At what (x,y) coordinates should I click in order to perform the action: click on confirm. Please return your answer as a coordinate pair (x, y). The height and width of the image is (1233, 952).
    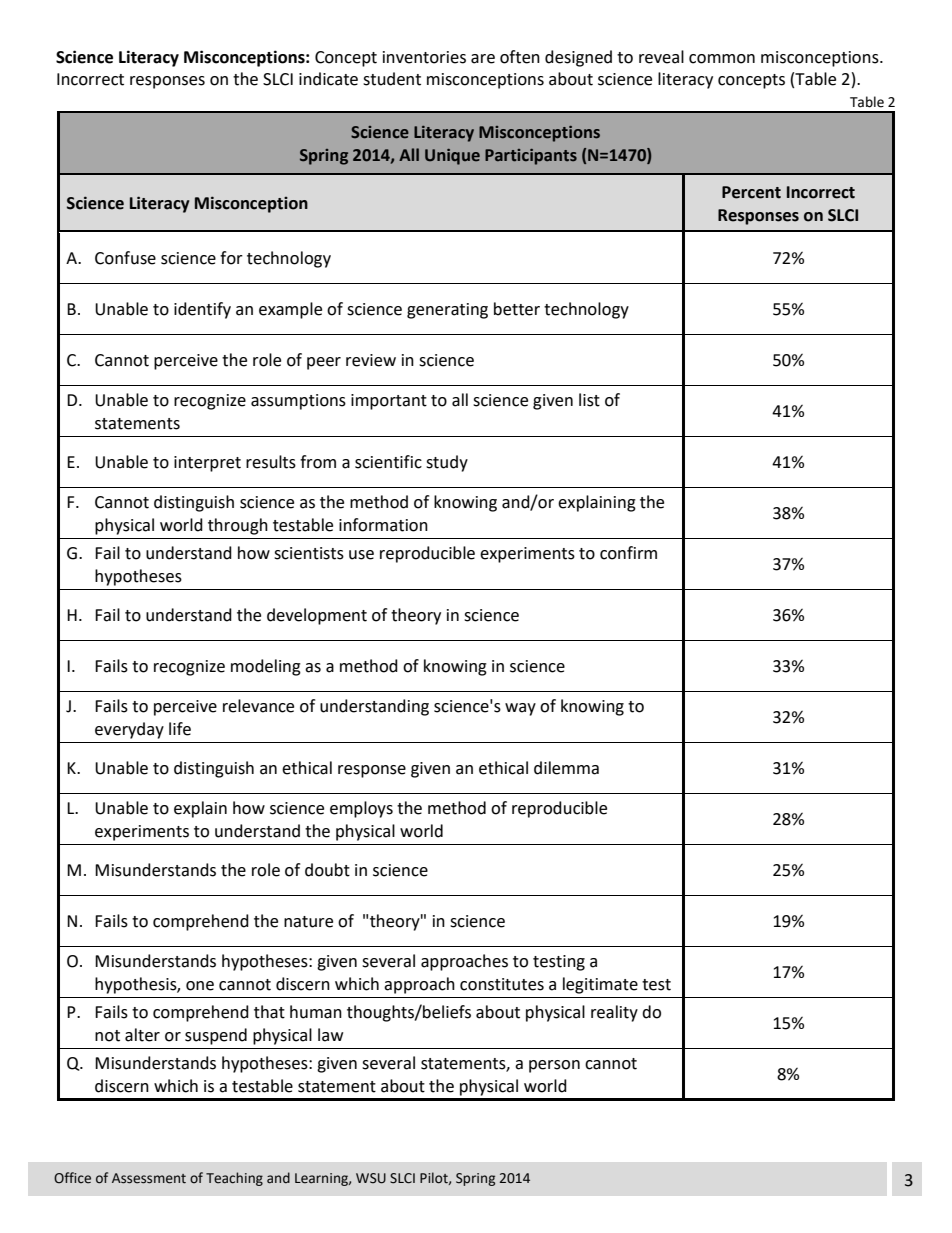
    Looking at the image, I should click on (628, 553).
